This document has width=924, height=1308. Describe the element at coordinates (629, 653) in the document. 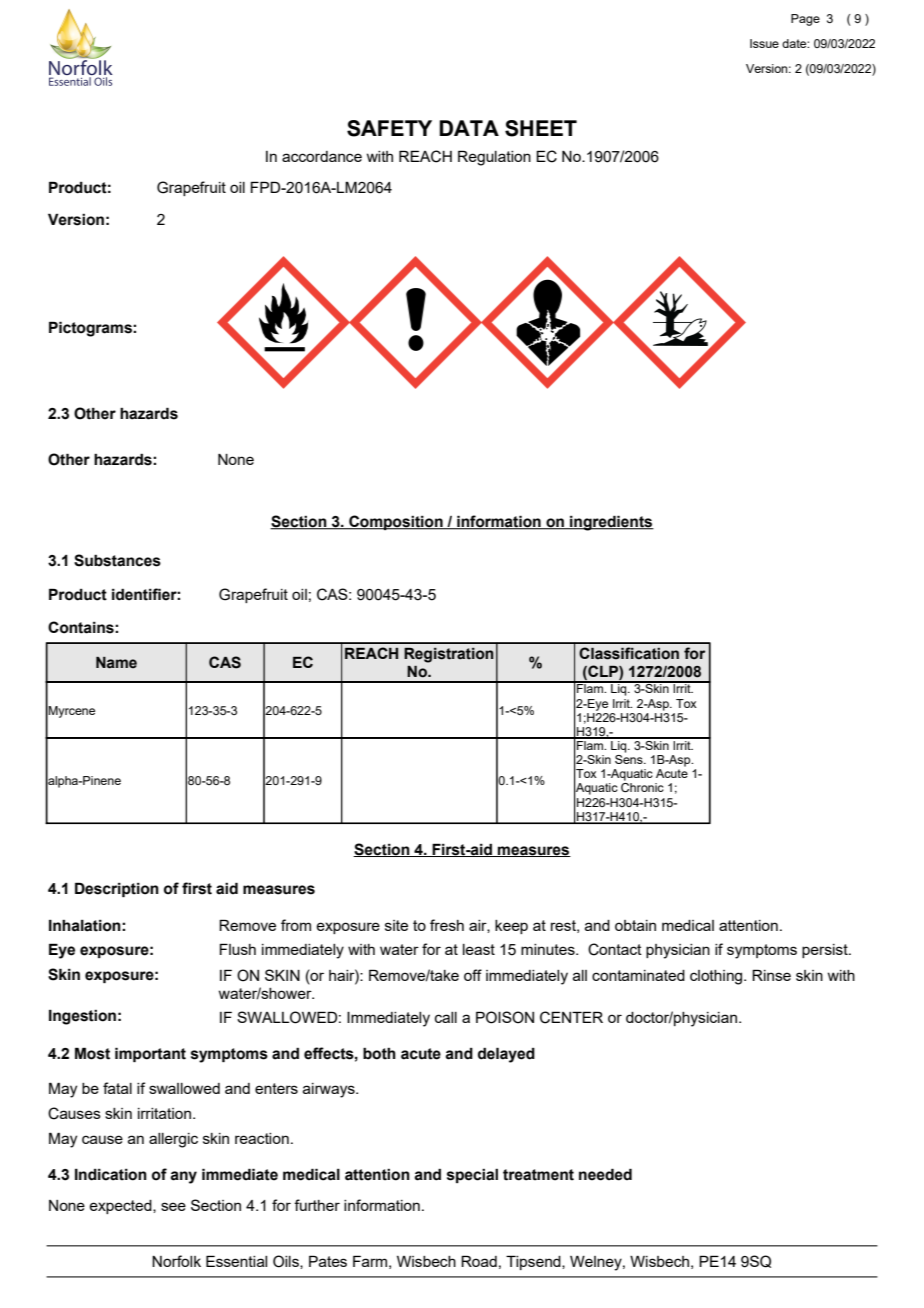

I see `Classification` at that location.
